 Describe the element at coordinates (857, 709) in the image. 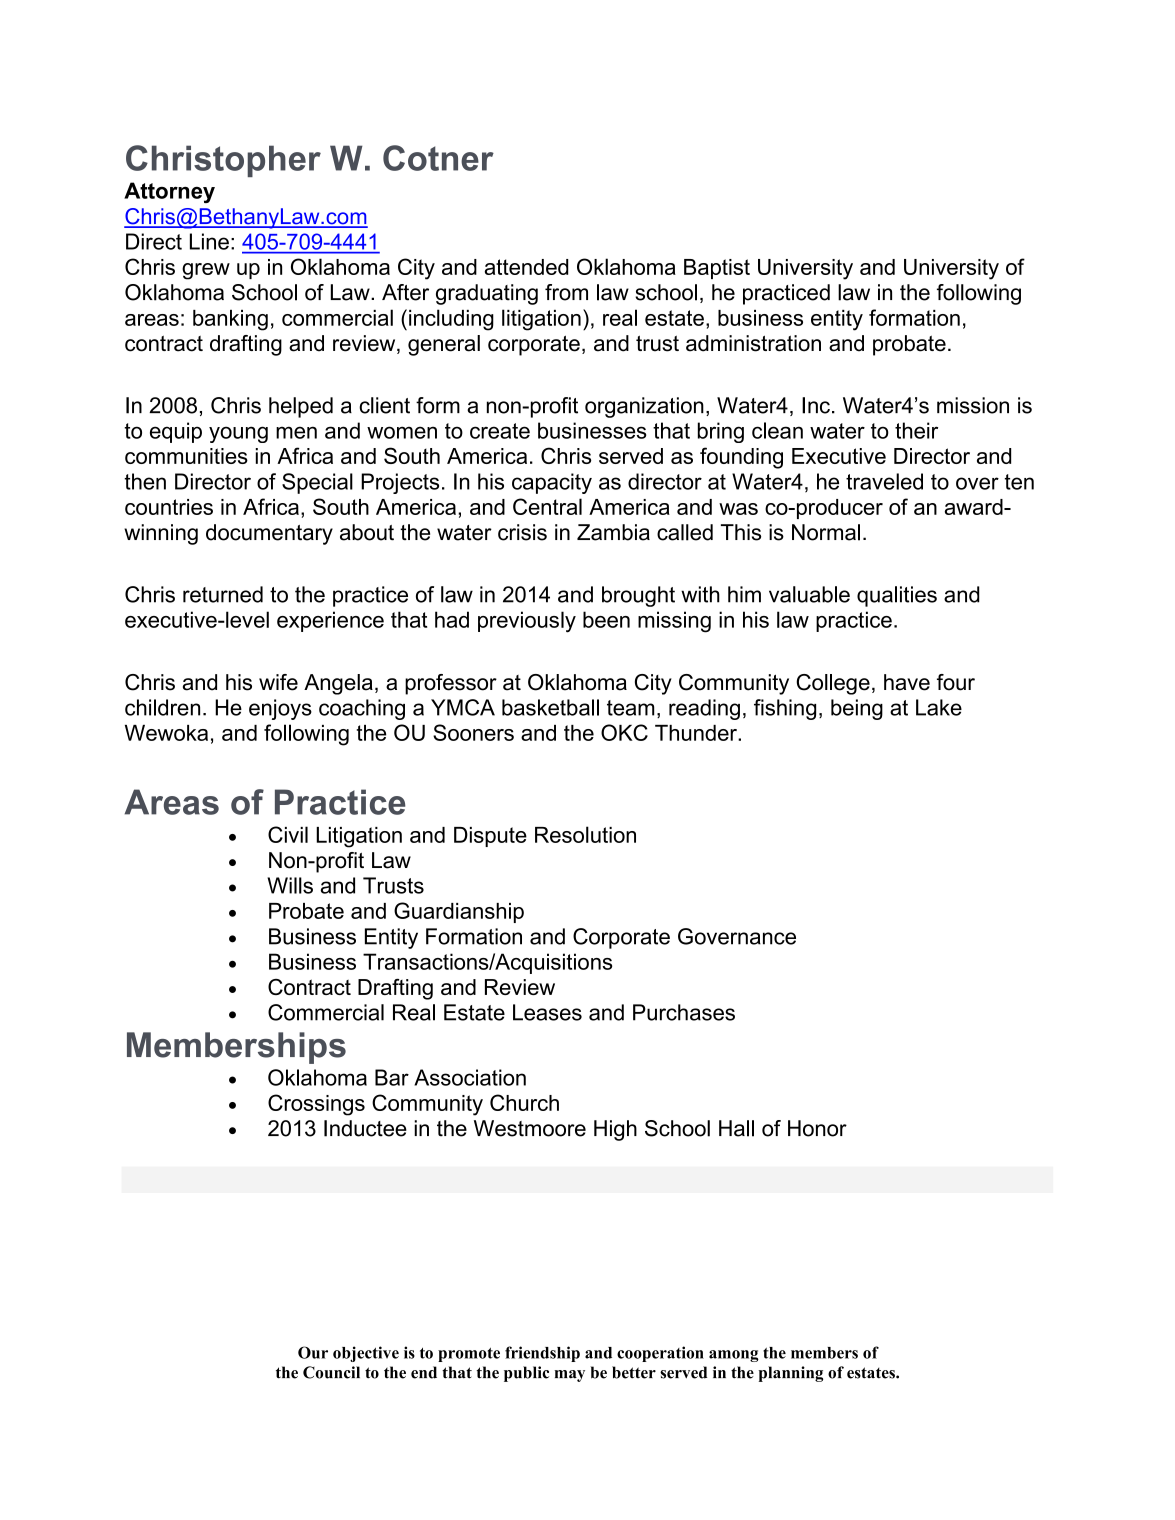

I see `being` at that location.
